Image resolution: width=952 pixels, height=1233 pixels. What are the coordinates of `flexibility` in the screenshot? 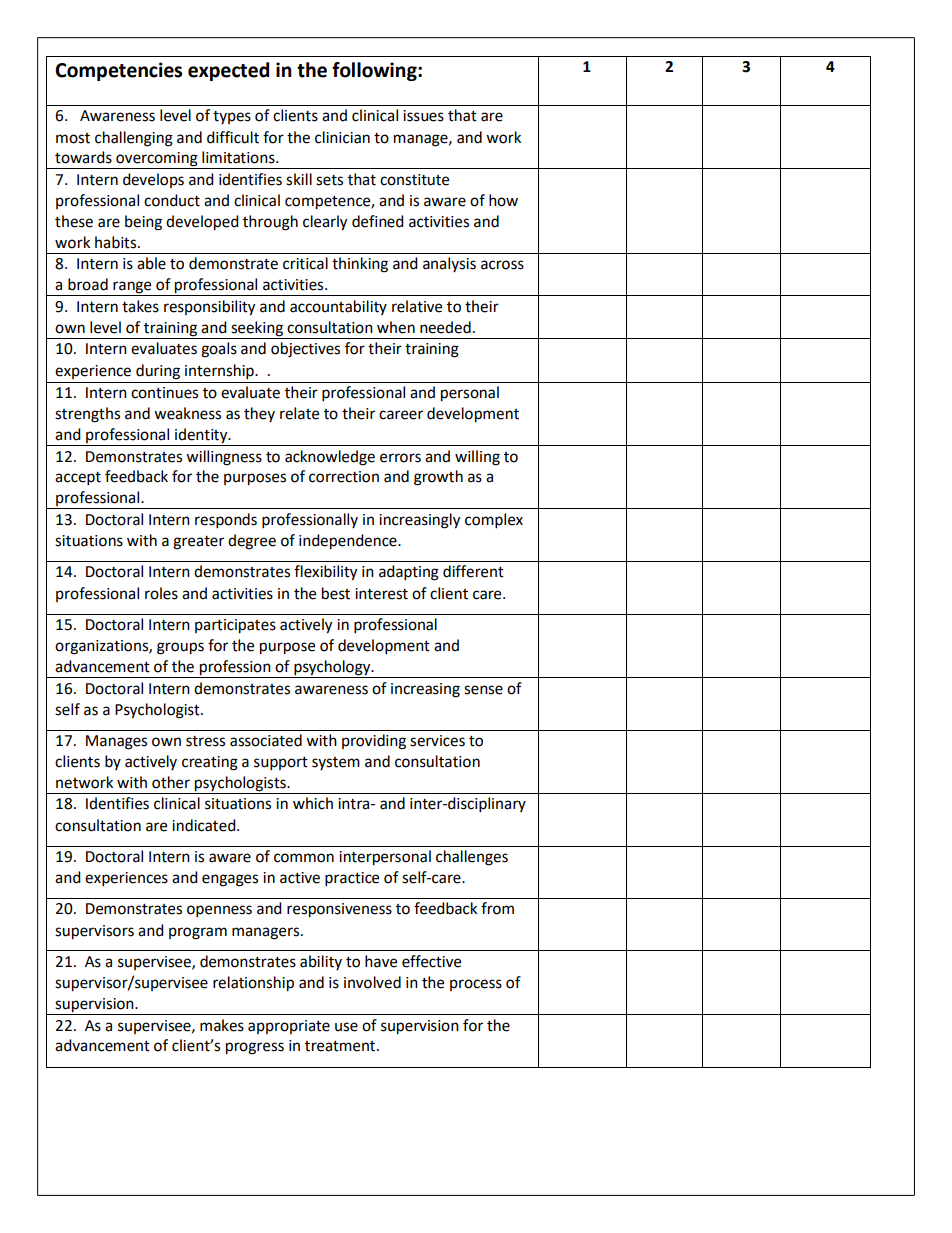 It's located at (325, 573).
